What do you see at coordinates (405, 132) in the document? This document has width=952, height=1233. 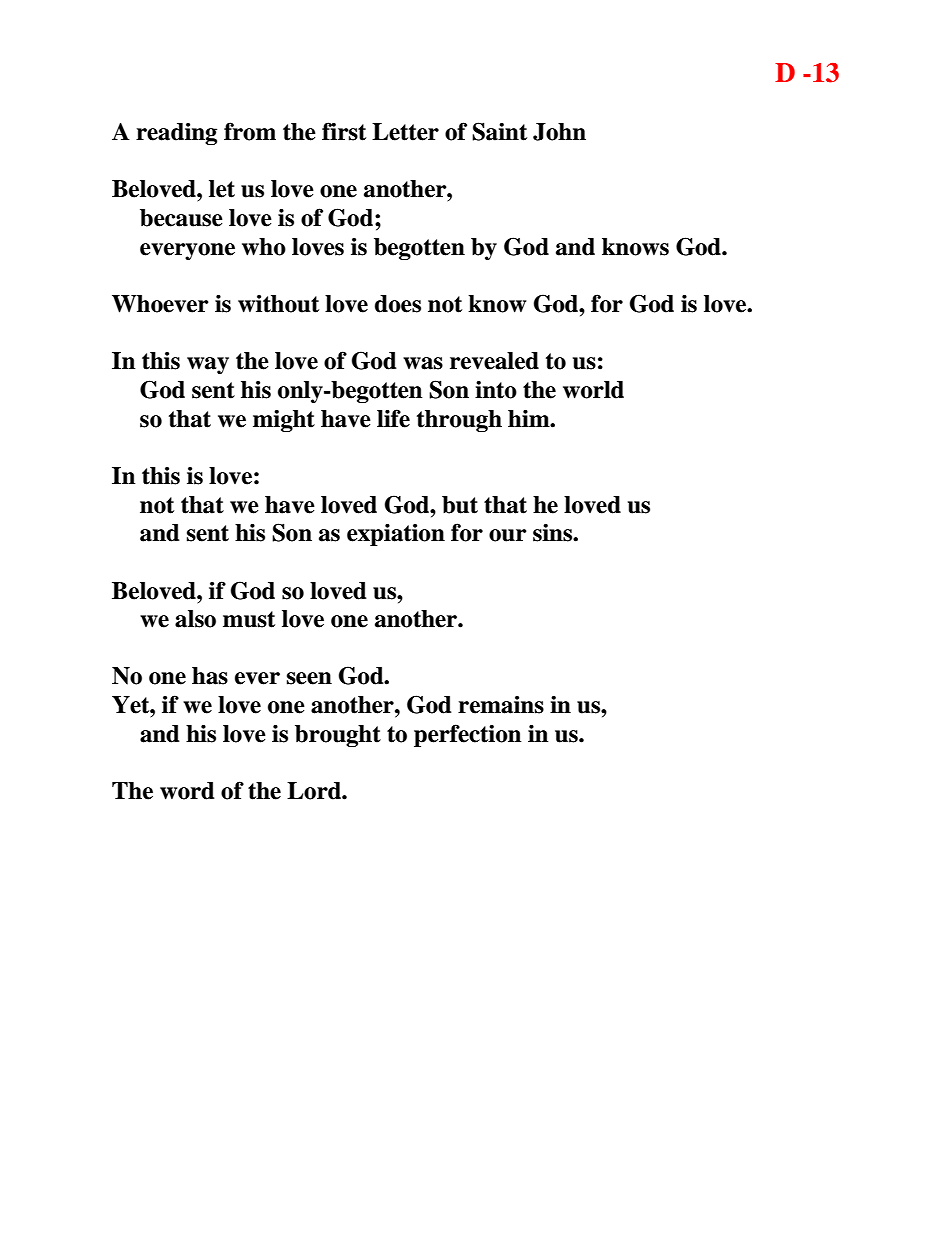 I see `Letter` at bounding box center [405, 132].
